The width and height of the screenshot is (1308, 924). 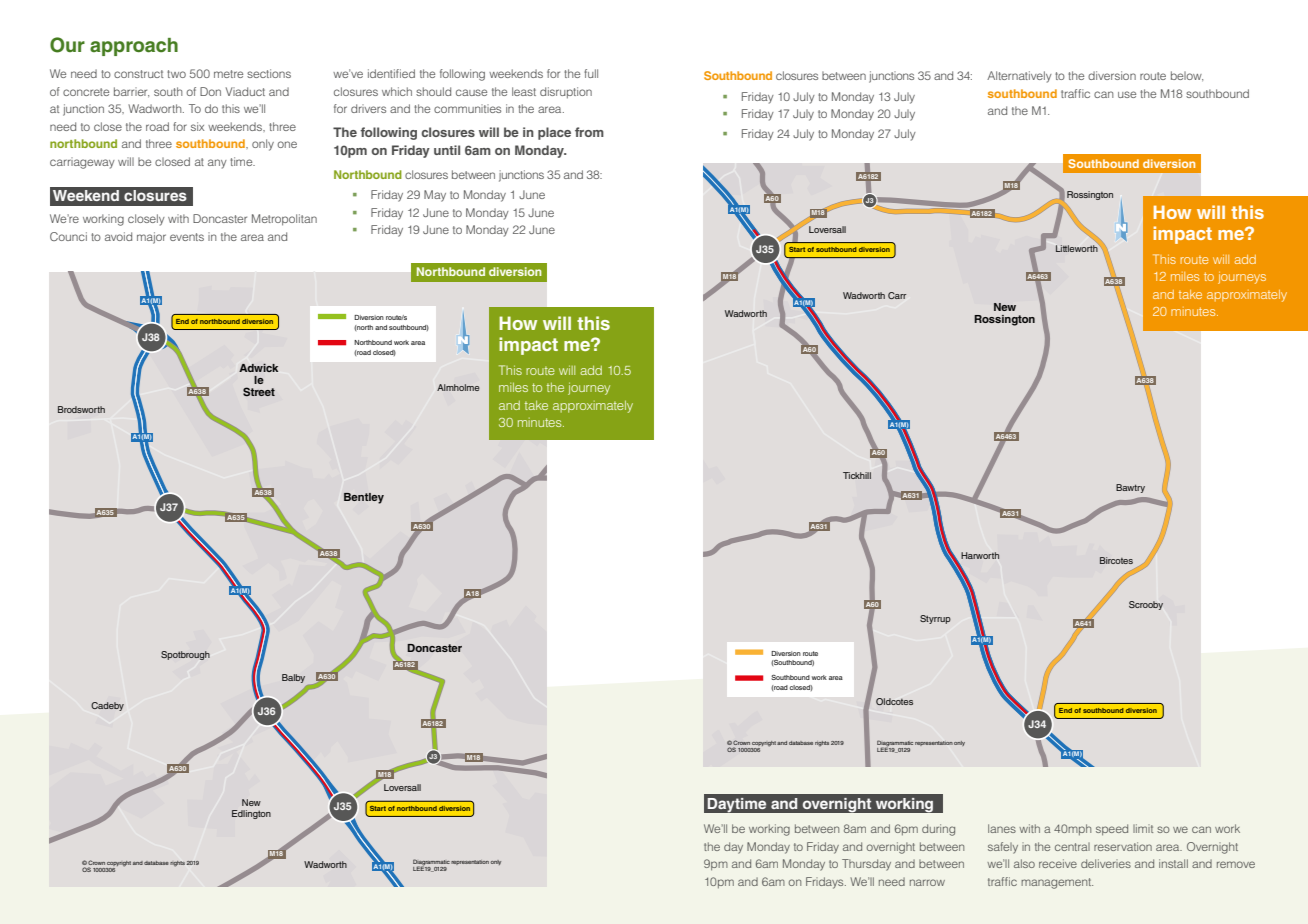 What do you see at coordinates (591, 73) in the screenshot?
I see `full` at bounding box center [591, 73].
